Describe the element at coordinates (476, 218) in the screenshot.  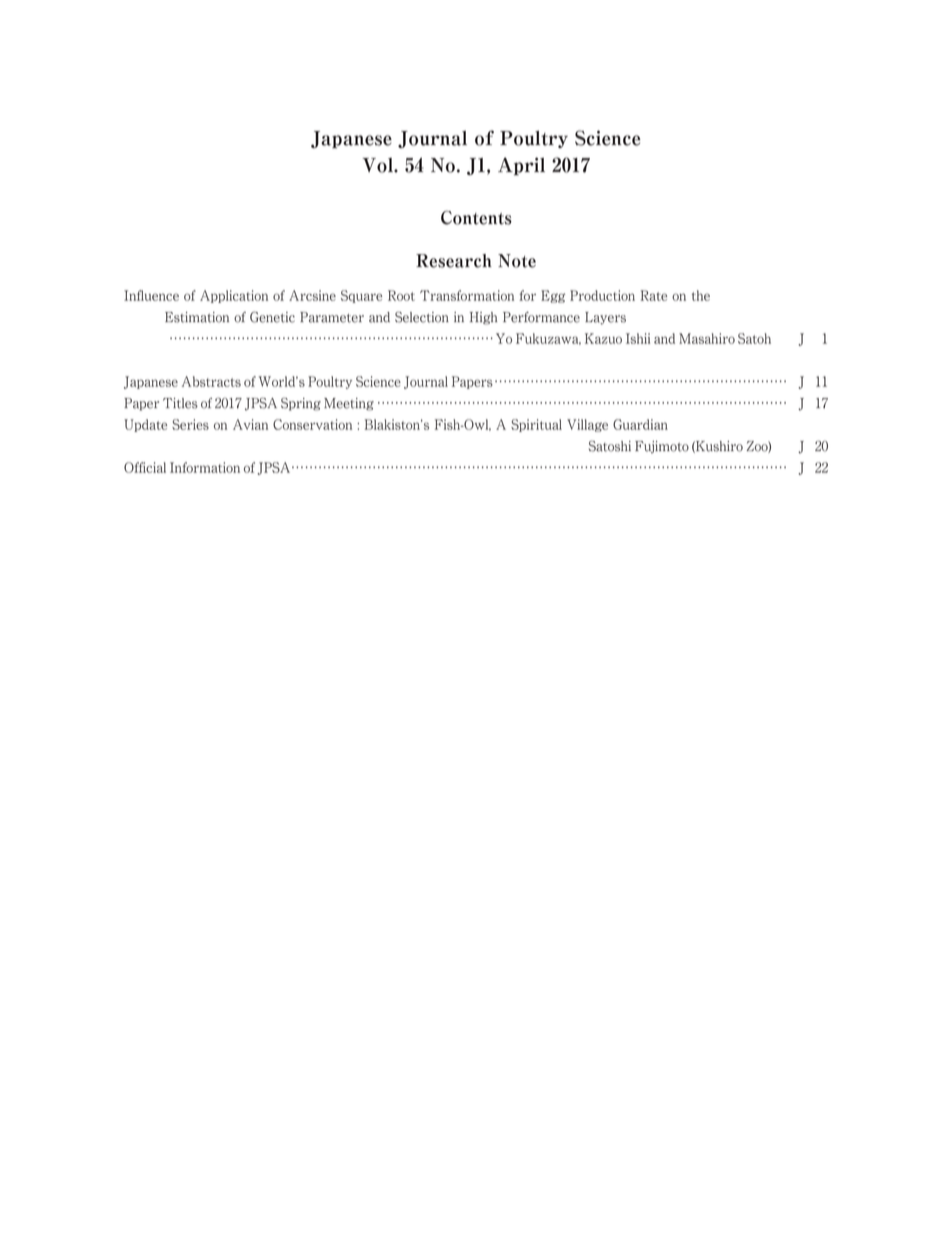
I see `Contents` at that location.
